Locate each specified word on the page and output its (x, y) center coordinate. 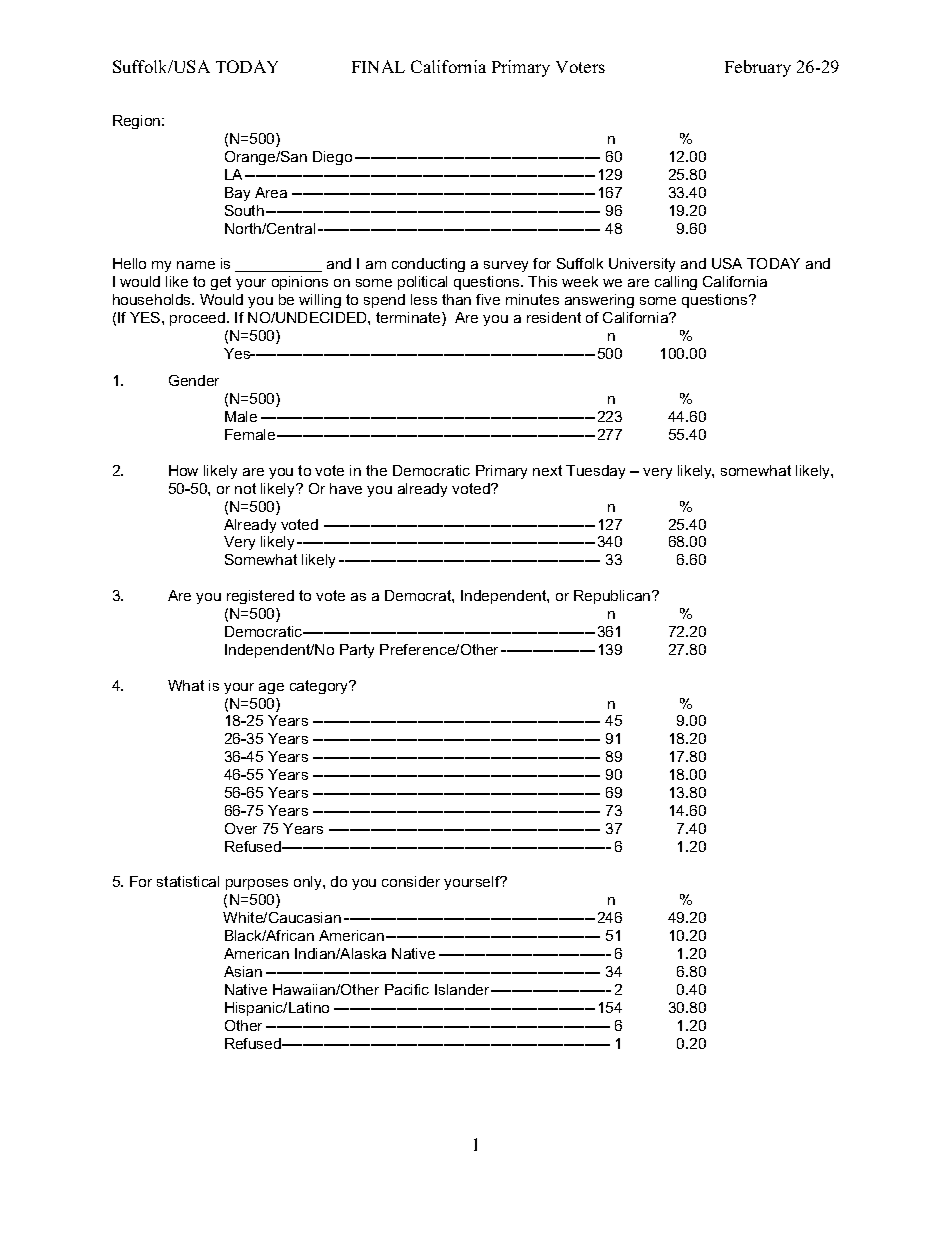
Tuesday (595, 472)
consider (411, 881)
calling (676, 283)
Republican (613, 597)
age (271, 688)
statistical (188, 881)
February (758, 68)
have (346, 488)
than (456, 299)
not (245, 488)
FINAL (378, 66)
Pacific (407, 989)
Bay (237, 194)
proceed (199, 319)
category (320, 687)
